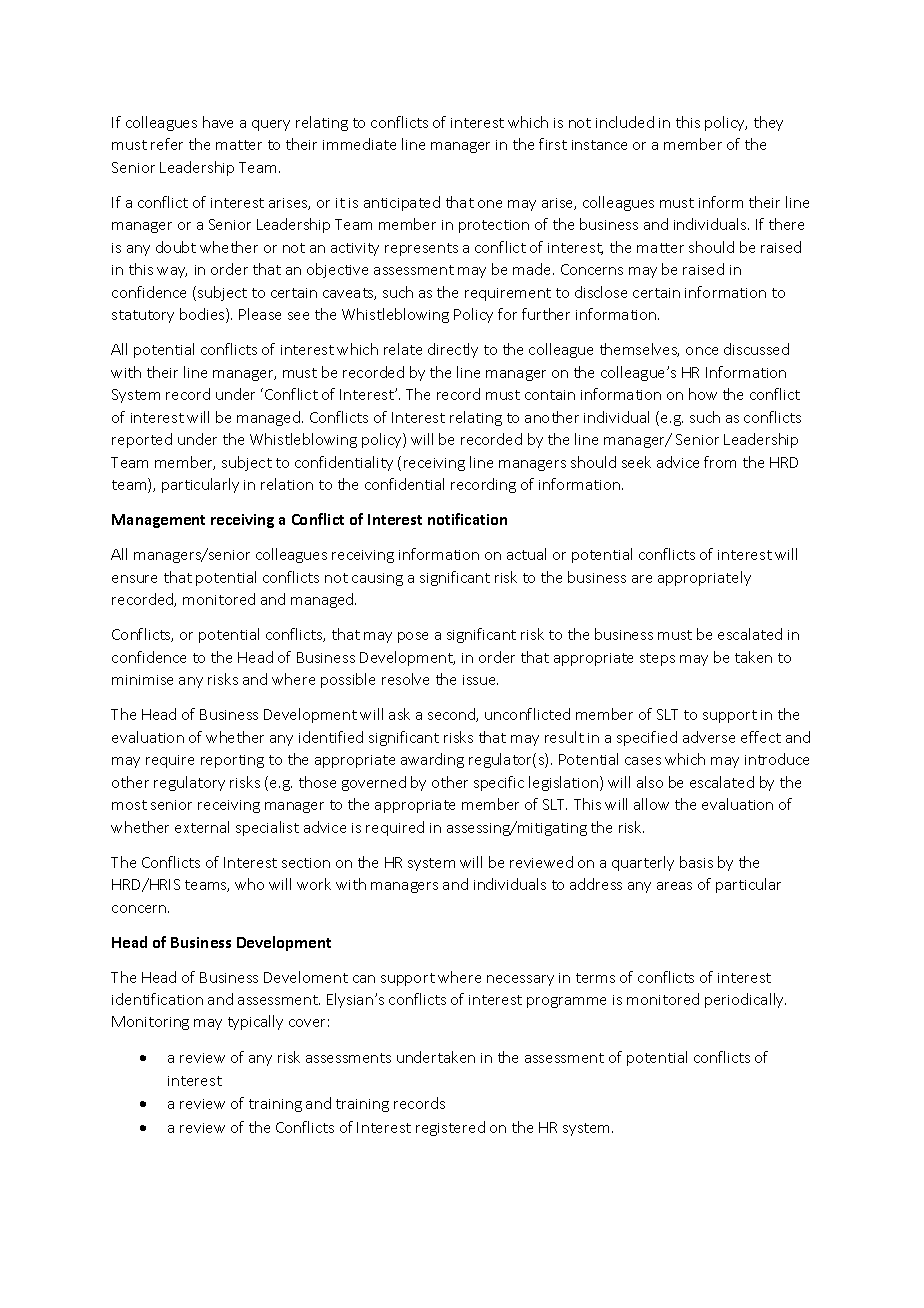 This document has height=1308, width=924. Describe the element at coordinates (255, 1022) in the document. I see `typically` at that location.
